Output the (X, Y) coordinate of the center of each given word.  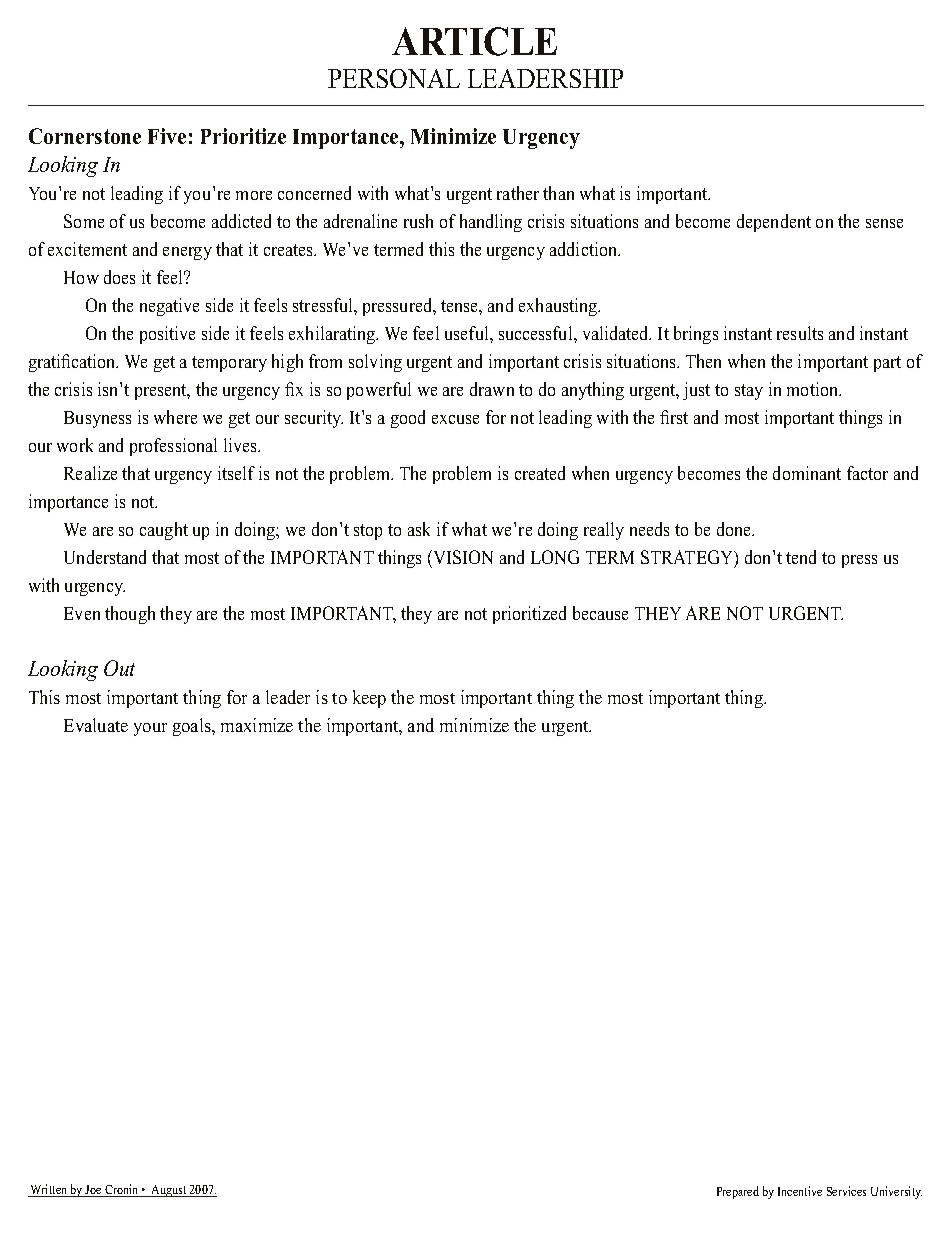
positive (167, 335)
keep (369, 699)
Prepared (738, 1192)
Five (167, 136)
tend (801, 557)
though (130, 615)
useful (468, 333)
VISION (462, 557)
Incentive (800, 1191)
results (800, 333)
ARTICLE (474, 41)
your (150, 729)
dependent (774, 223)
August (169, 1191)
